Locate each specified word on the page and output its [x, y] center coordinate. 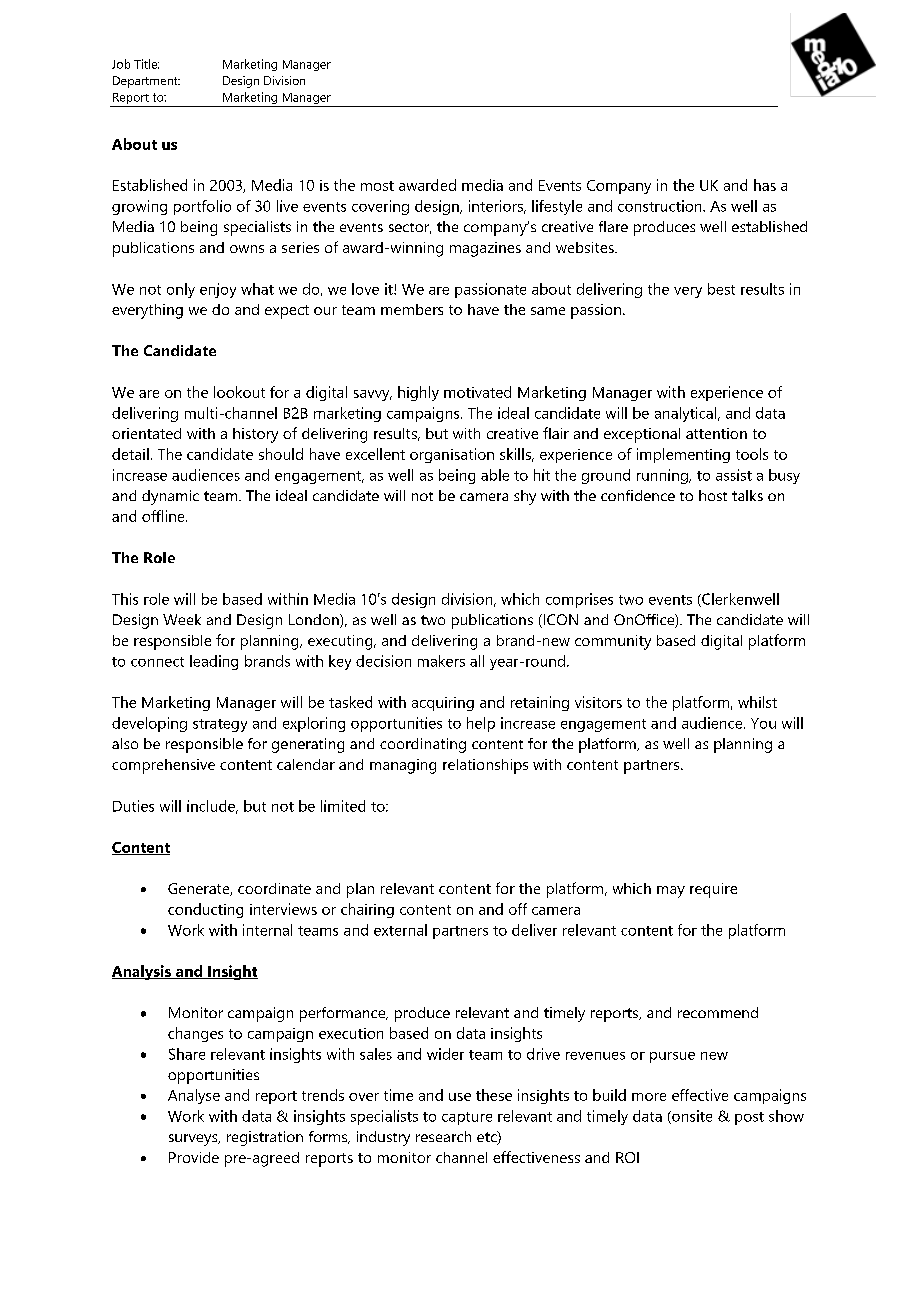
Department [146, 82]
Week [182, 619]
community [613, 642]
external [400, 930]
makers [441, 661]
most [377, 186]
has [765, 185]
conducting [205, 910]
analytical [687, 414]
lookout [239, 392]
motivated [477, 392]
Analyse [194, 1096]
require [713, 890]
